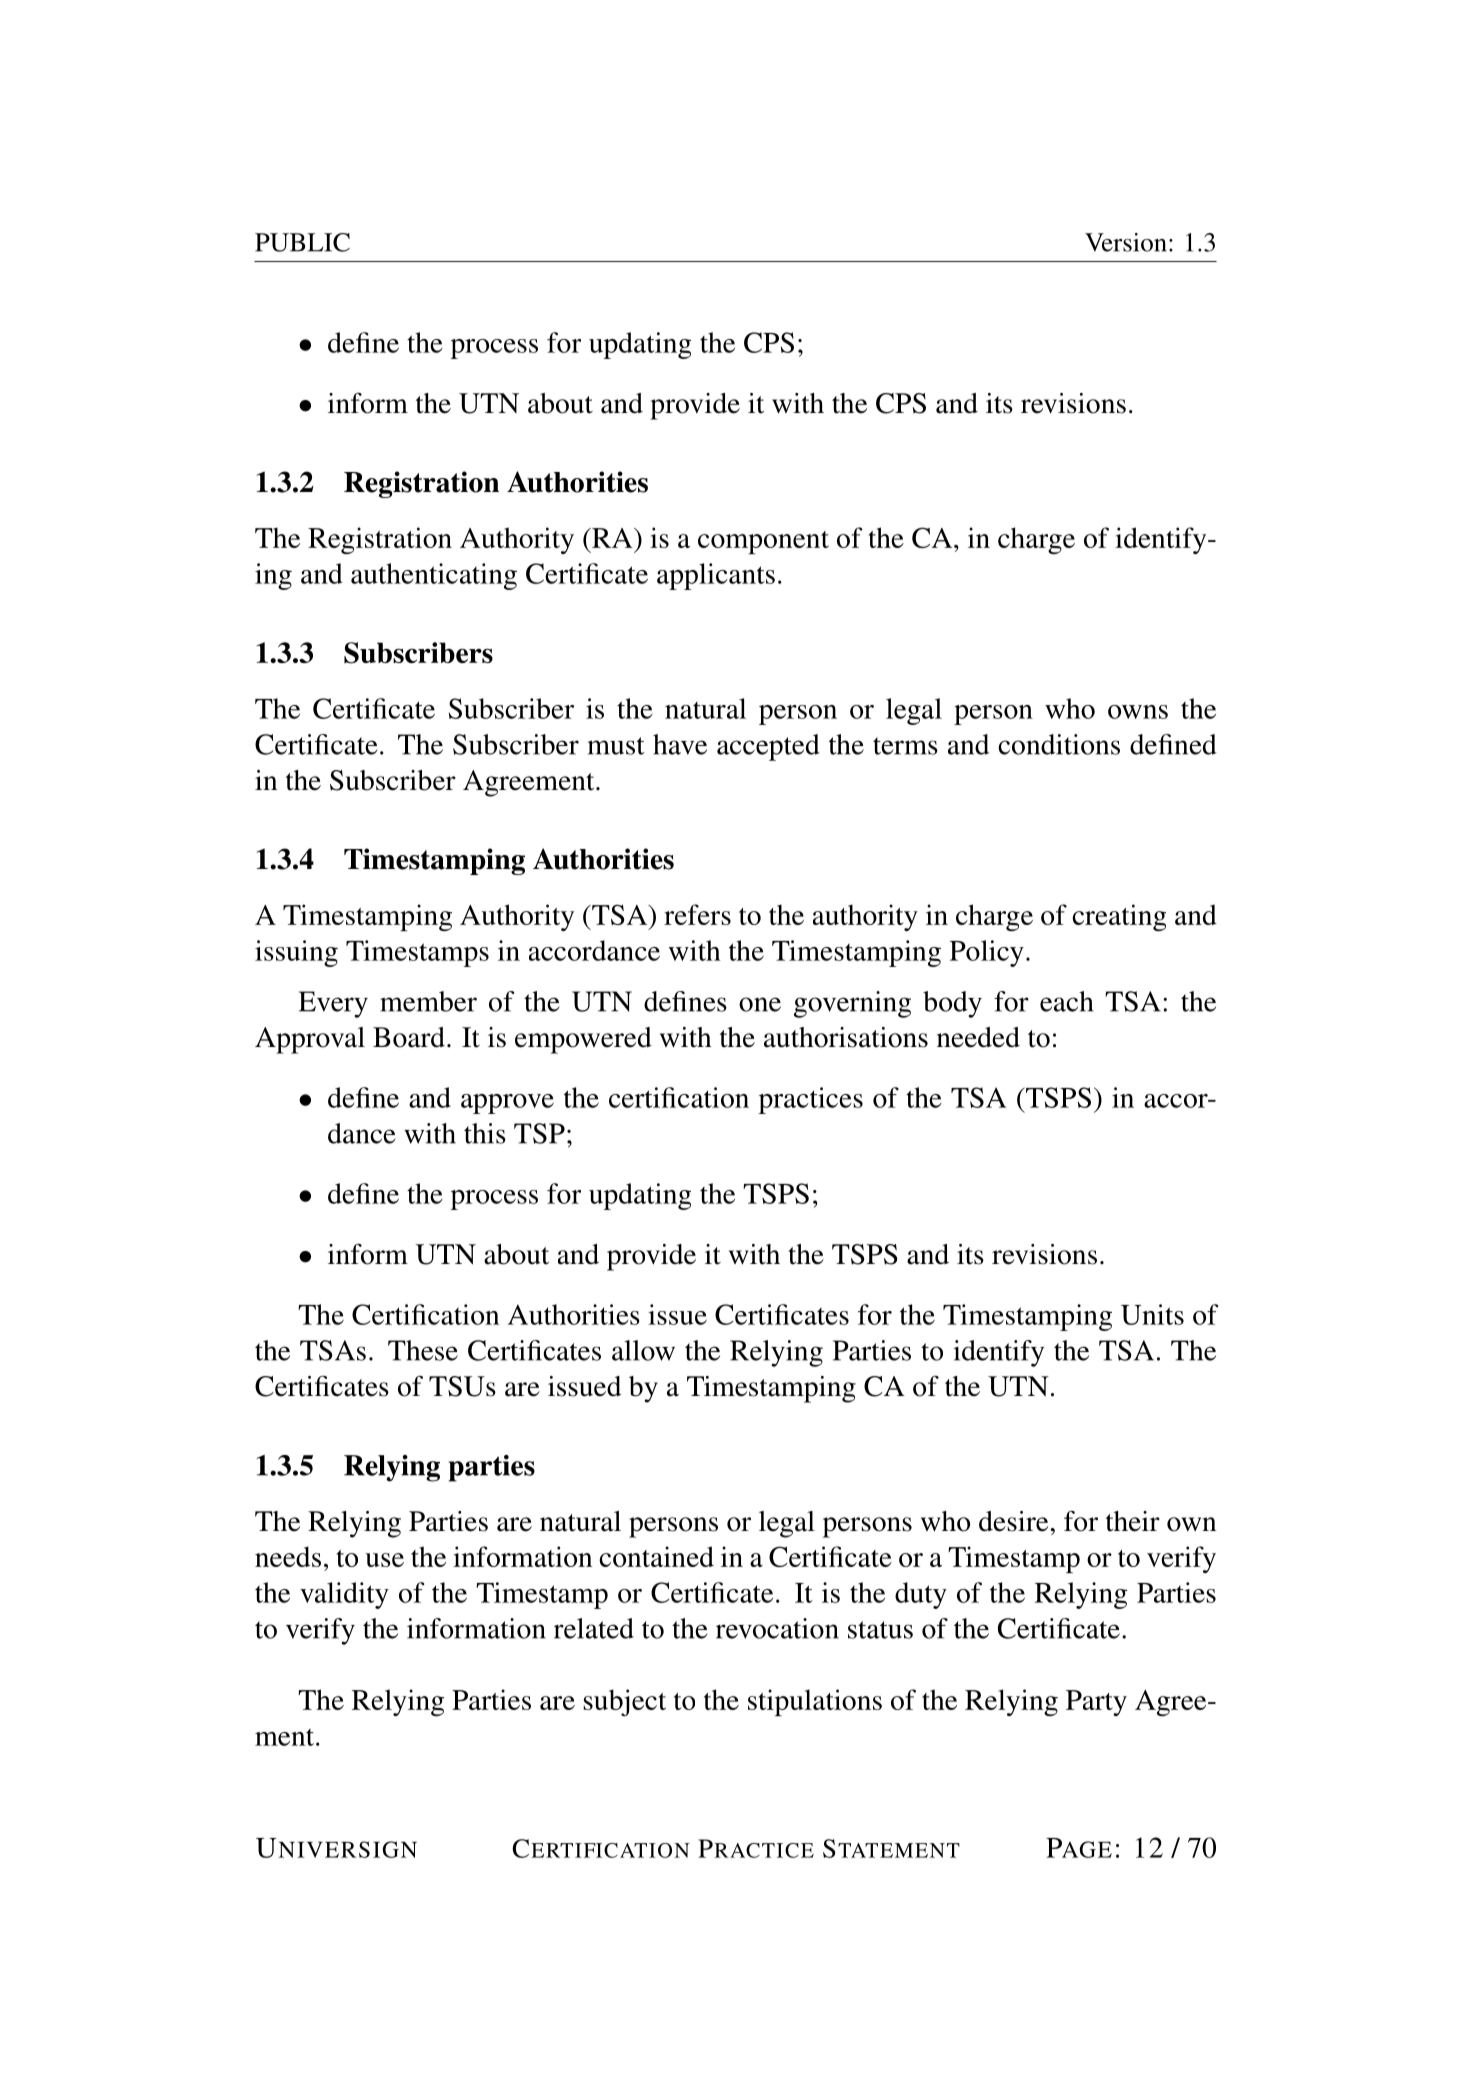 This screenshot has height=2085, width=1474. I want to click on allow, so click(643, 1350).
